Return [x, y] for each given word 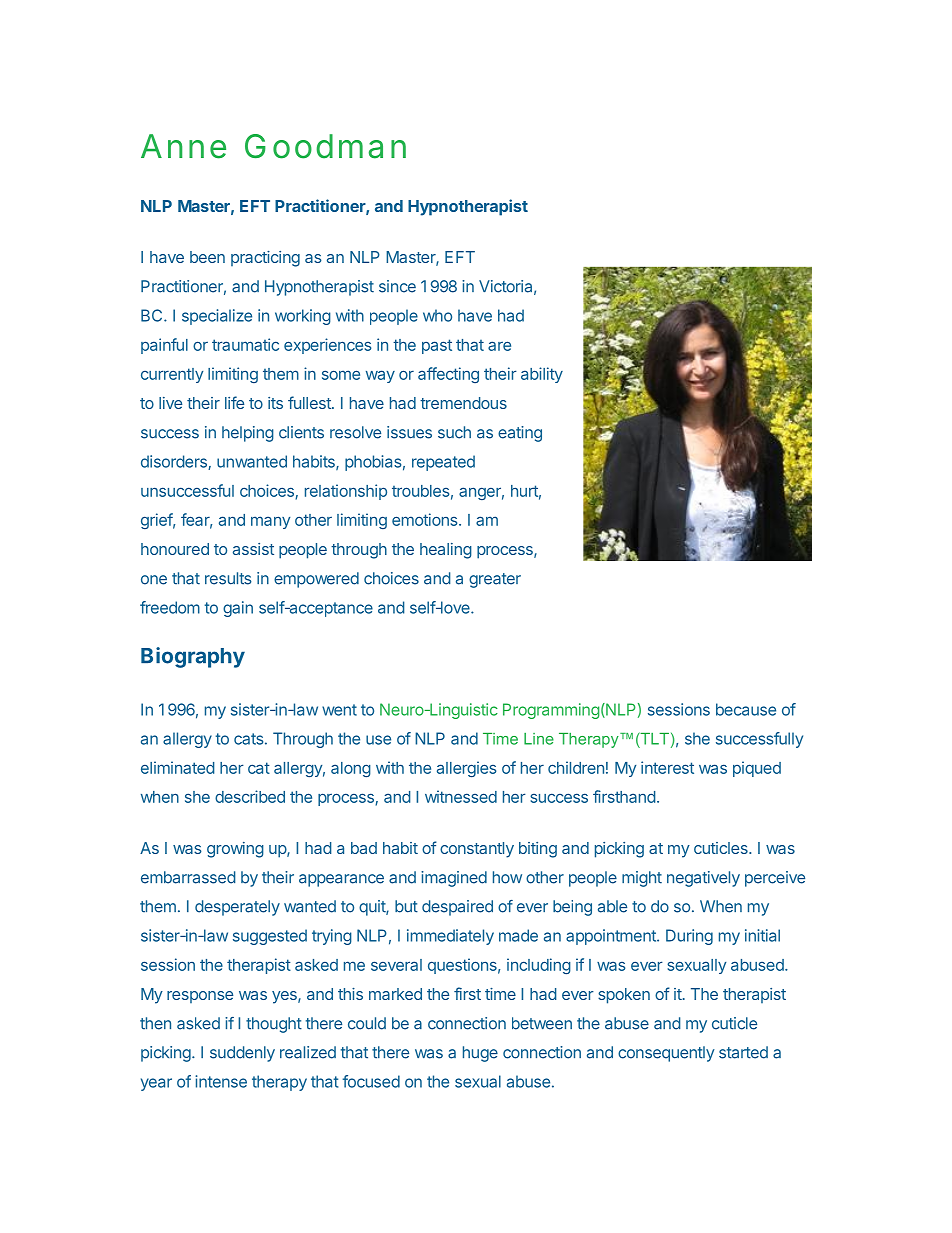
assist [253, 549]
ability [542, 375]
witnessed [461, 796]
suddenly [242, 1054]
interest [667, 767]
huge [480, 1054]
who [437, 315]
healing [446, 551]
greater [495, 580]
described [250, 796]
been [207, 257]
